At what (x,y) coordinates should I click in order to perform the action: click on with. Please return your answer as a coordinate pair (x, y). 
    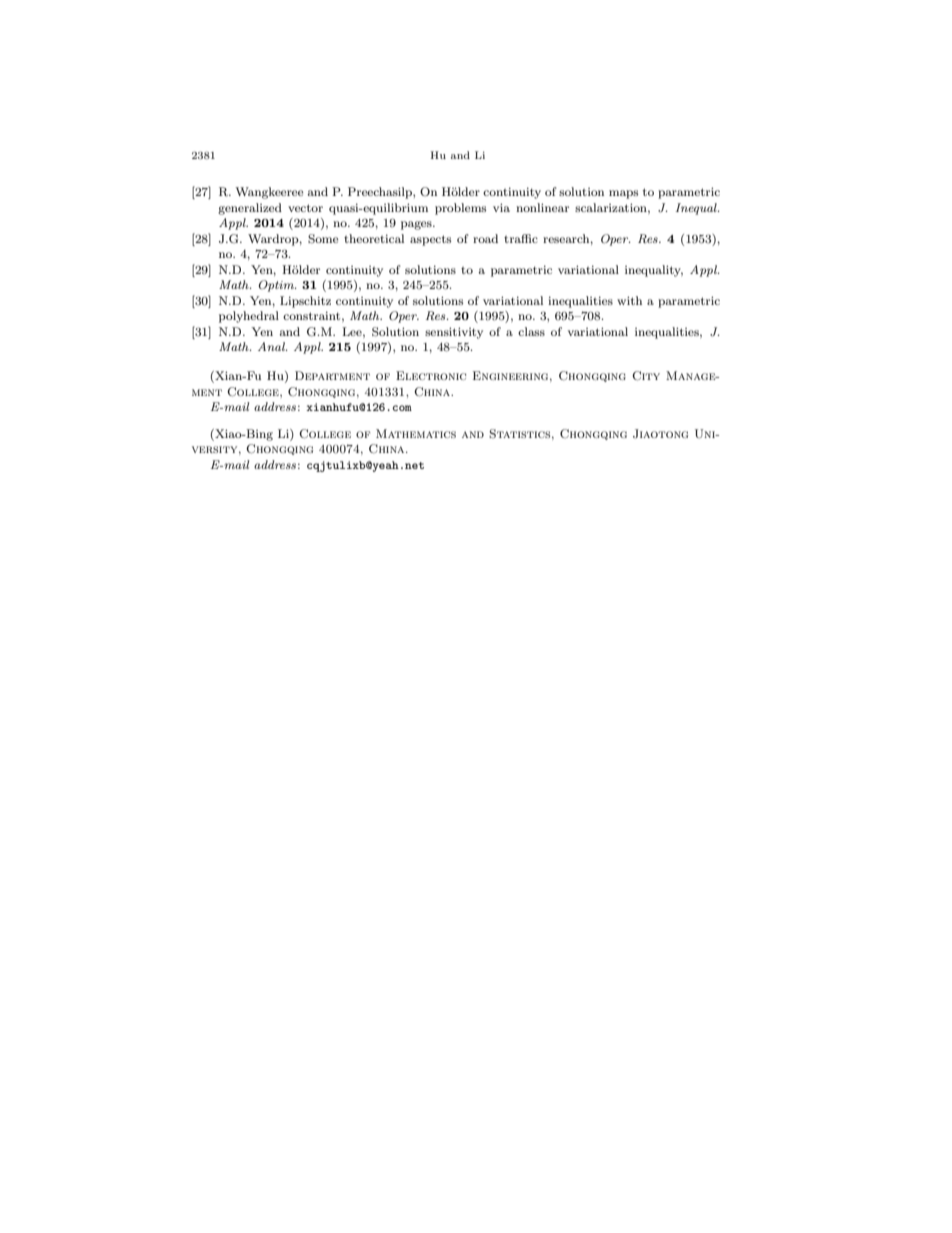
    Looking at the image, I should click on (629, 300).
